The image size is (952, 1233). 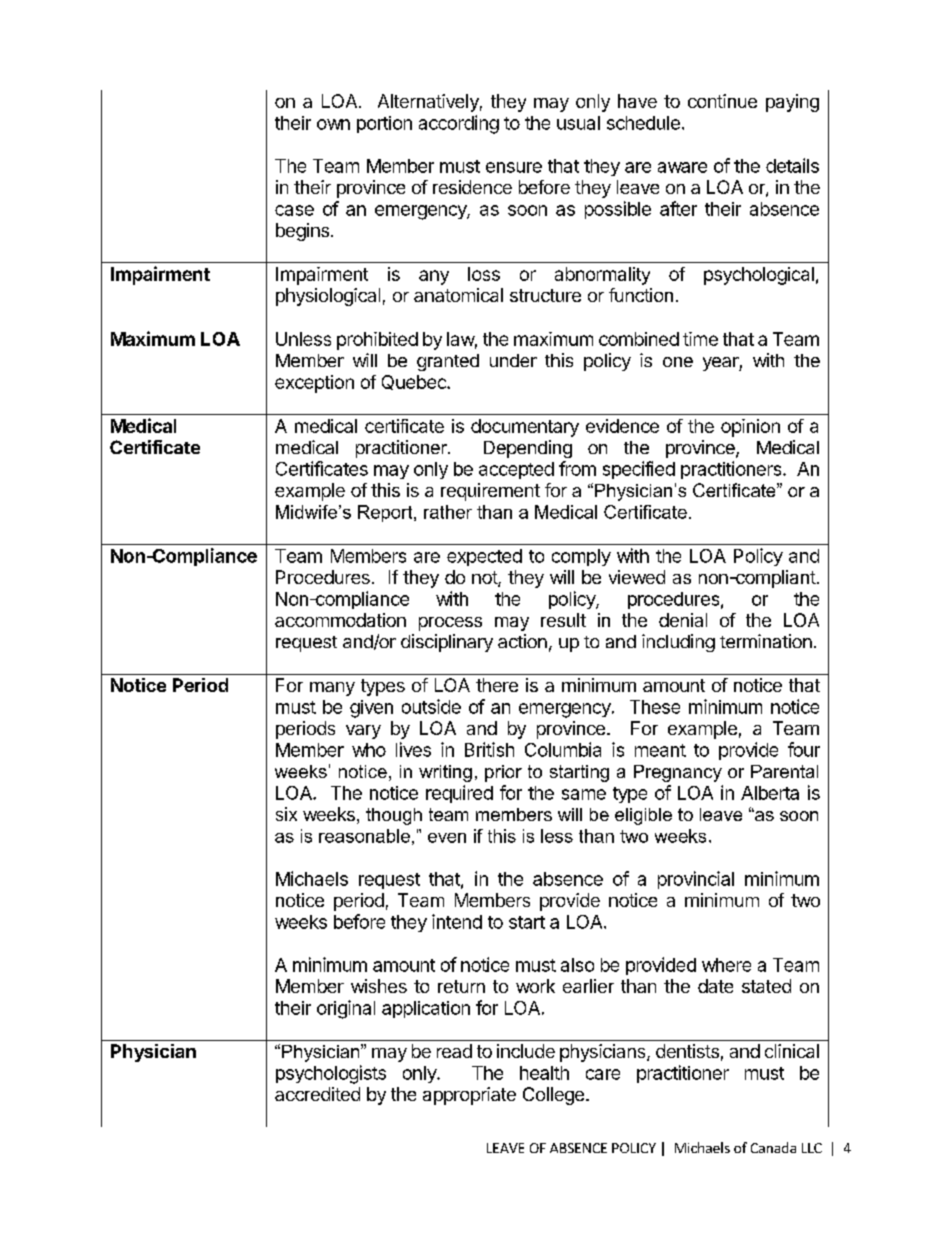 What do you see at coordinates (553, 1096) in the screenshot?
I see `College` at bounding box center [553, 1096].
